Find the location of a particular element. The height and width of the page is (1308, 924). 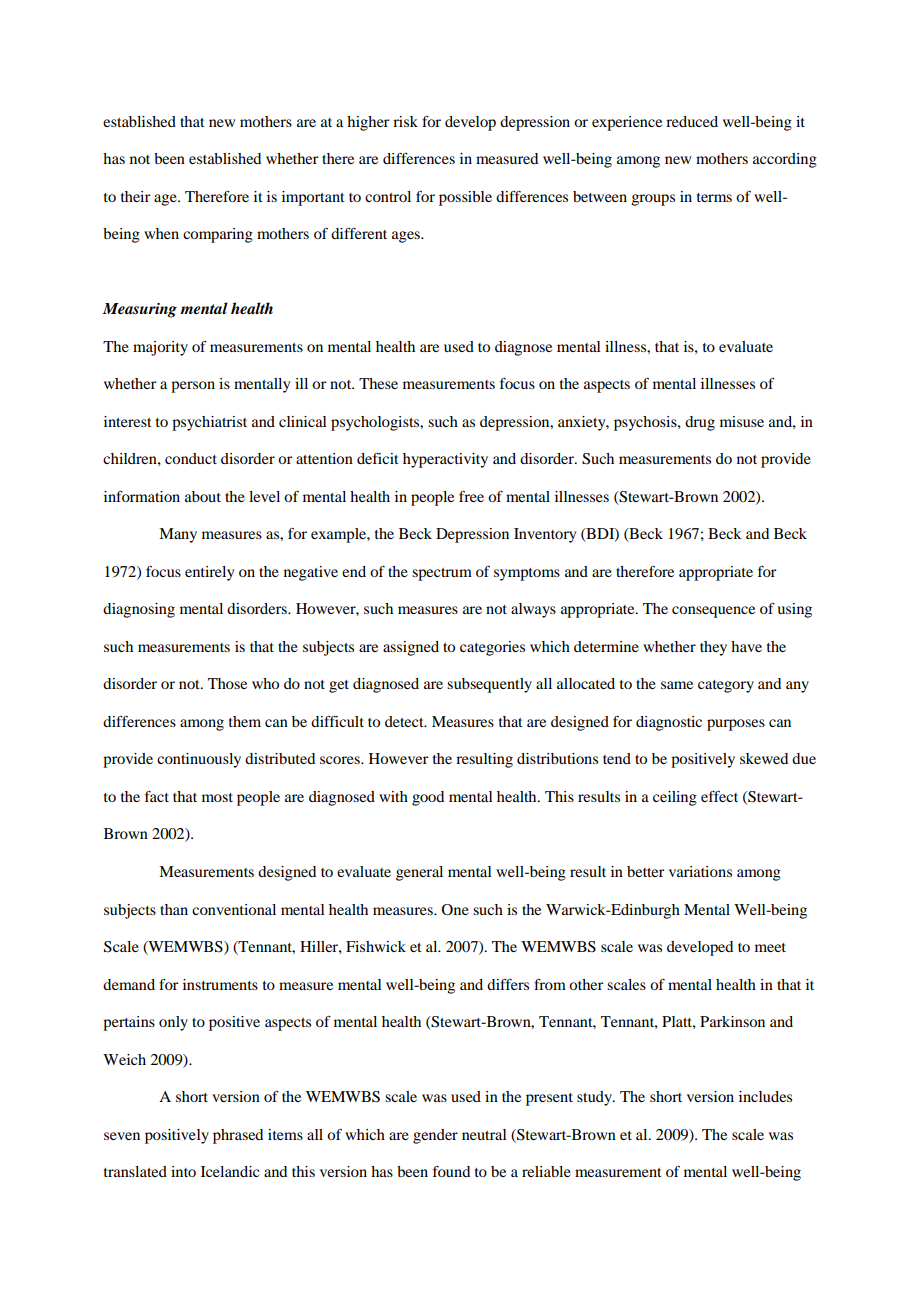

possible is located at coordinates (465, 198).
